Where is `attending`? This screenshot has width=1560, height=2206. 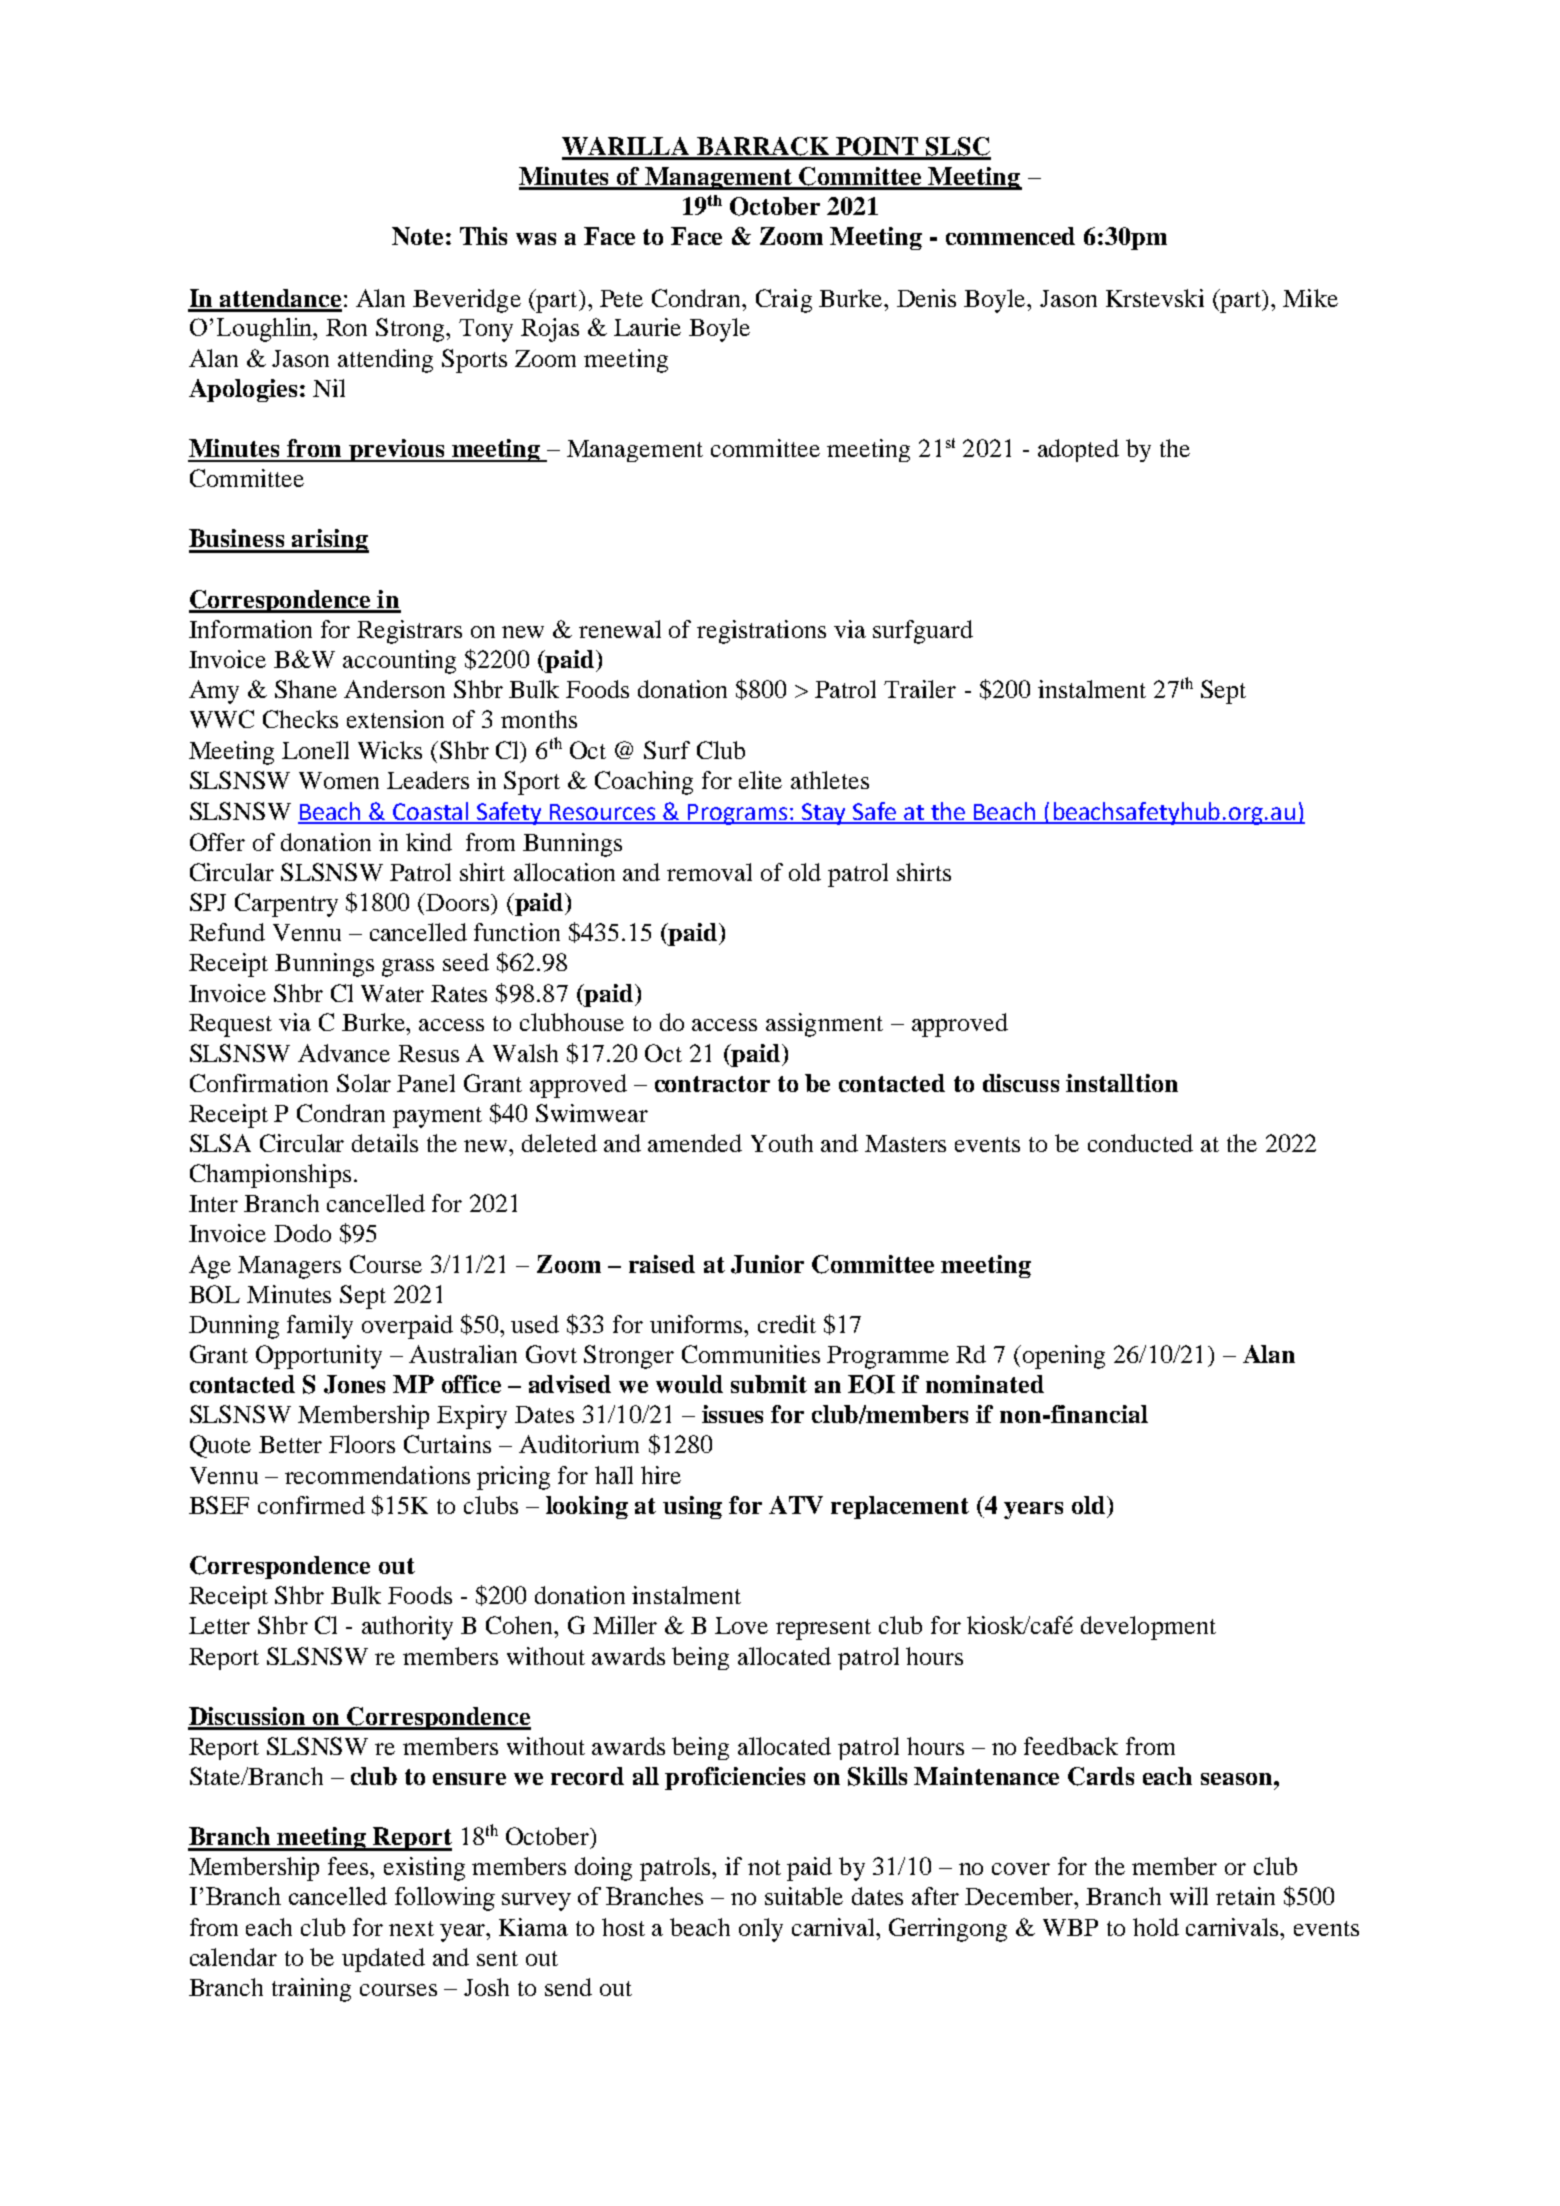 attending is located at coordinates (385, 361).
